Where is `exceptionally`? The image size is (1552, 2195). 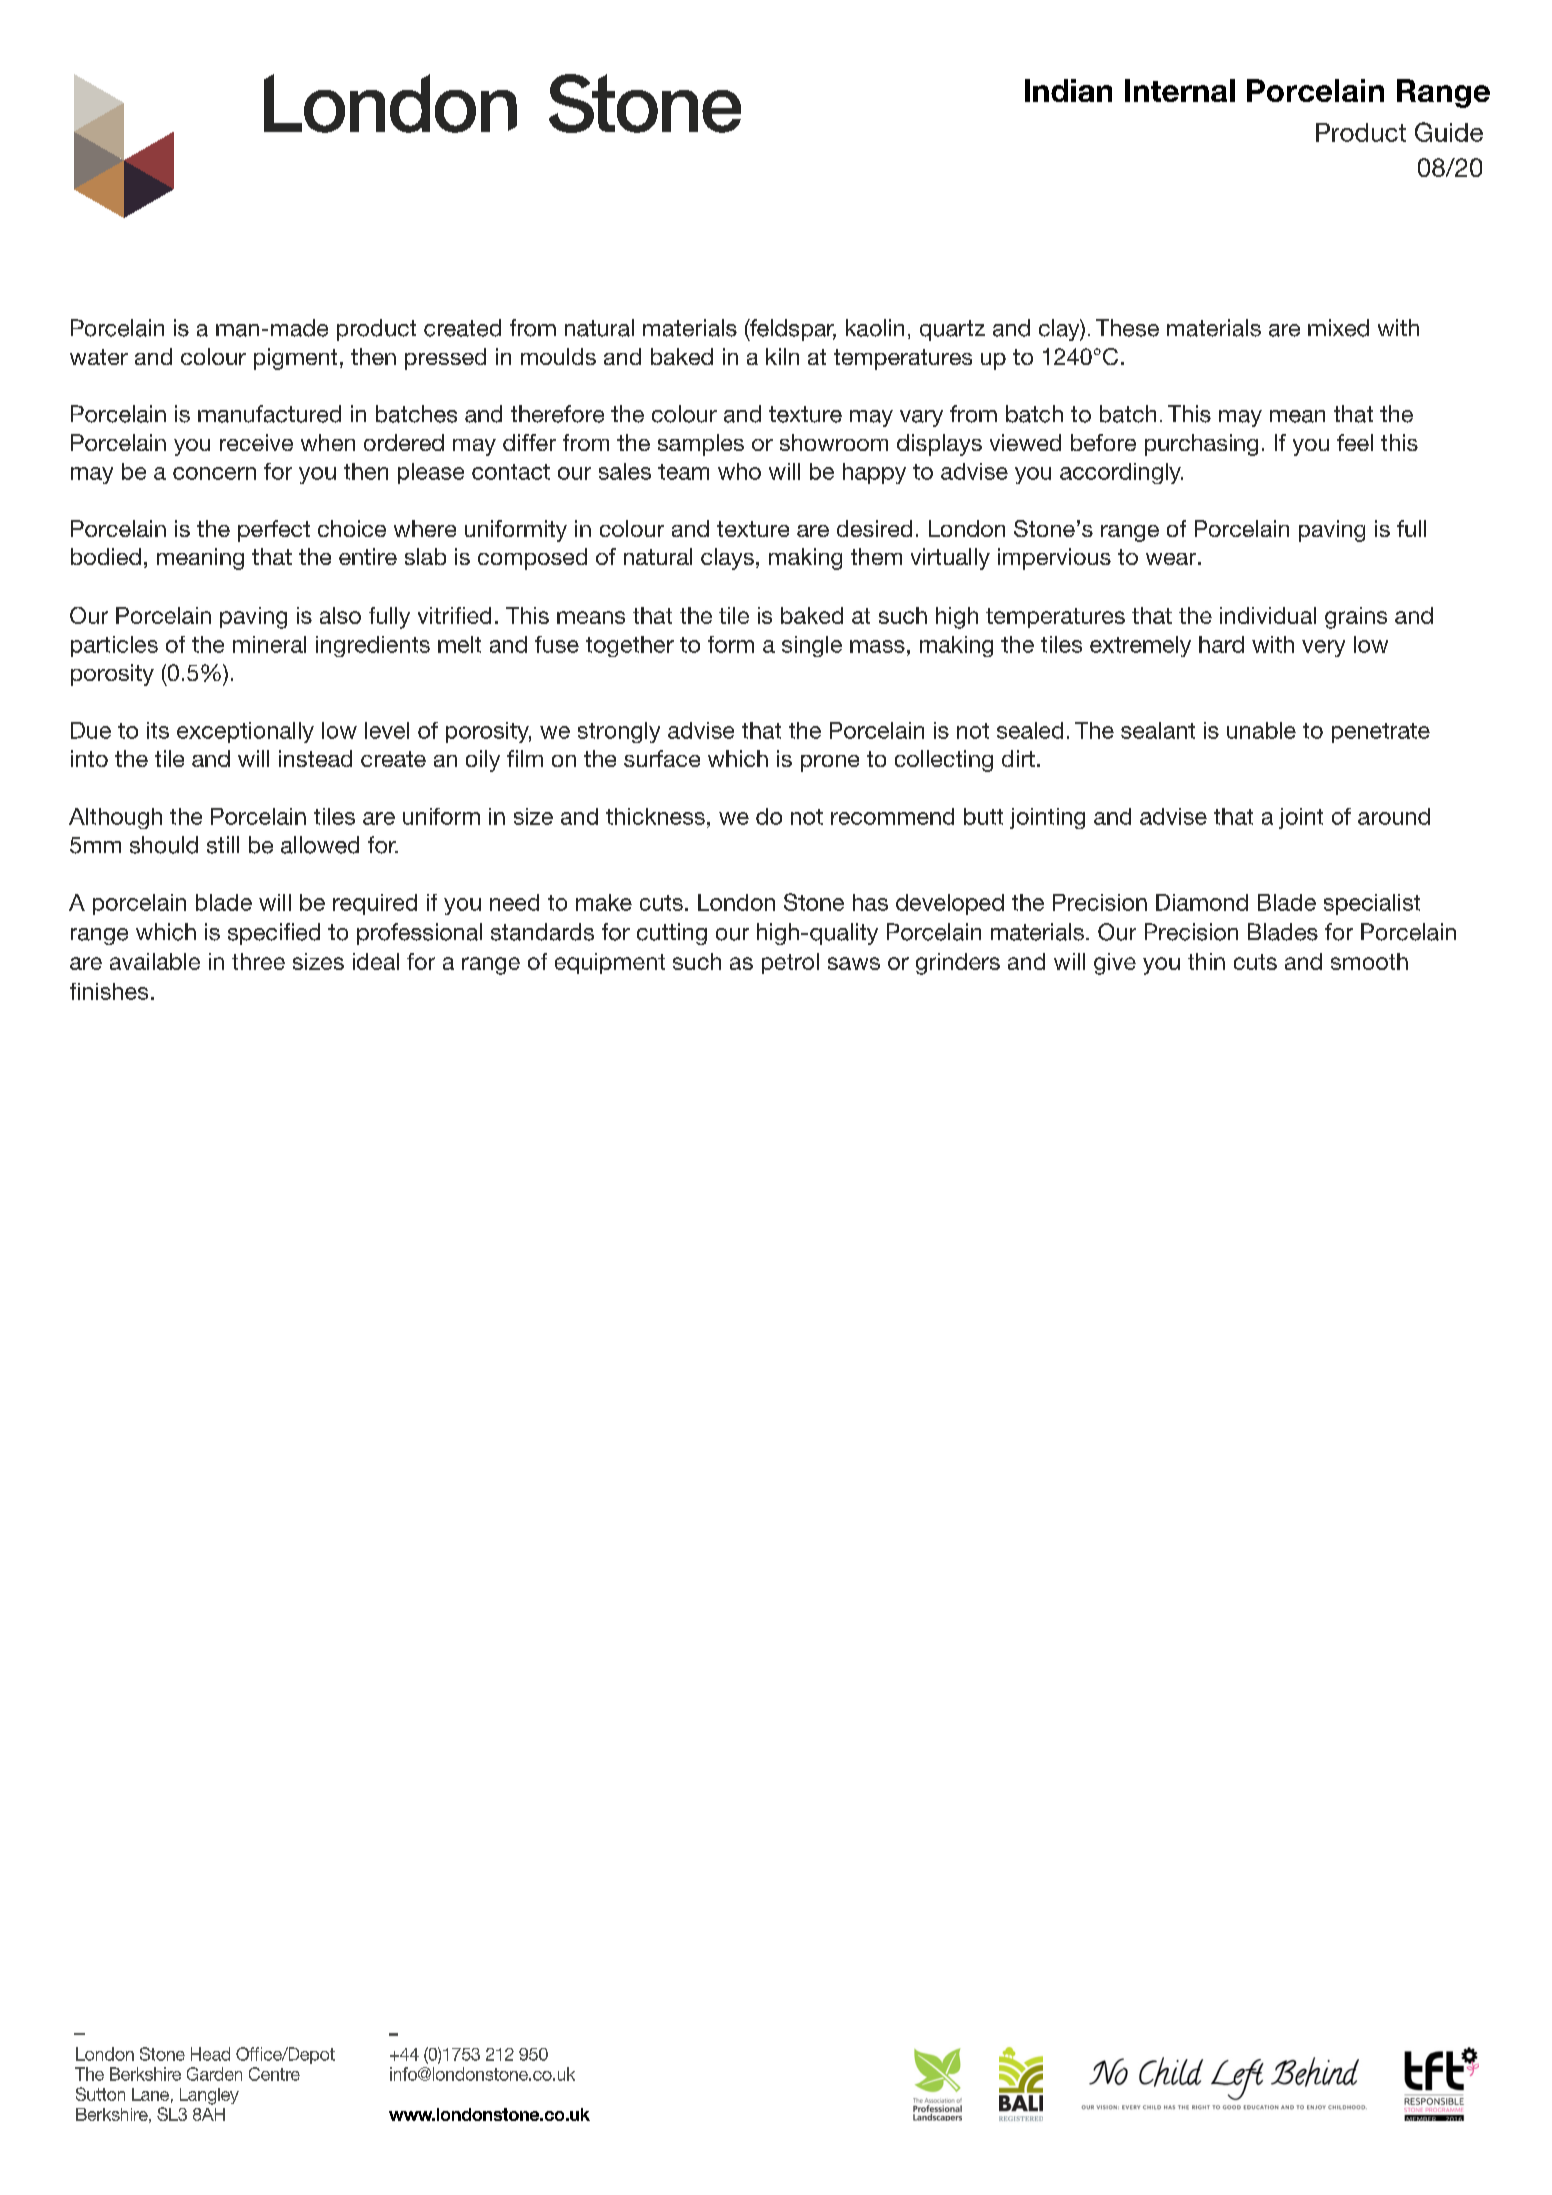 exceptionally is located at coordinates (245, 732).
